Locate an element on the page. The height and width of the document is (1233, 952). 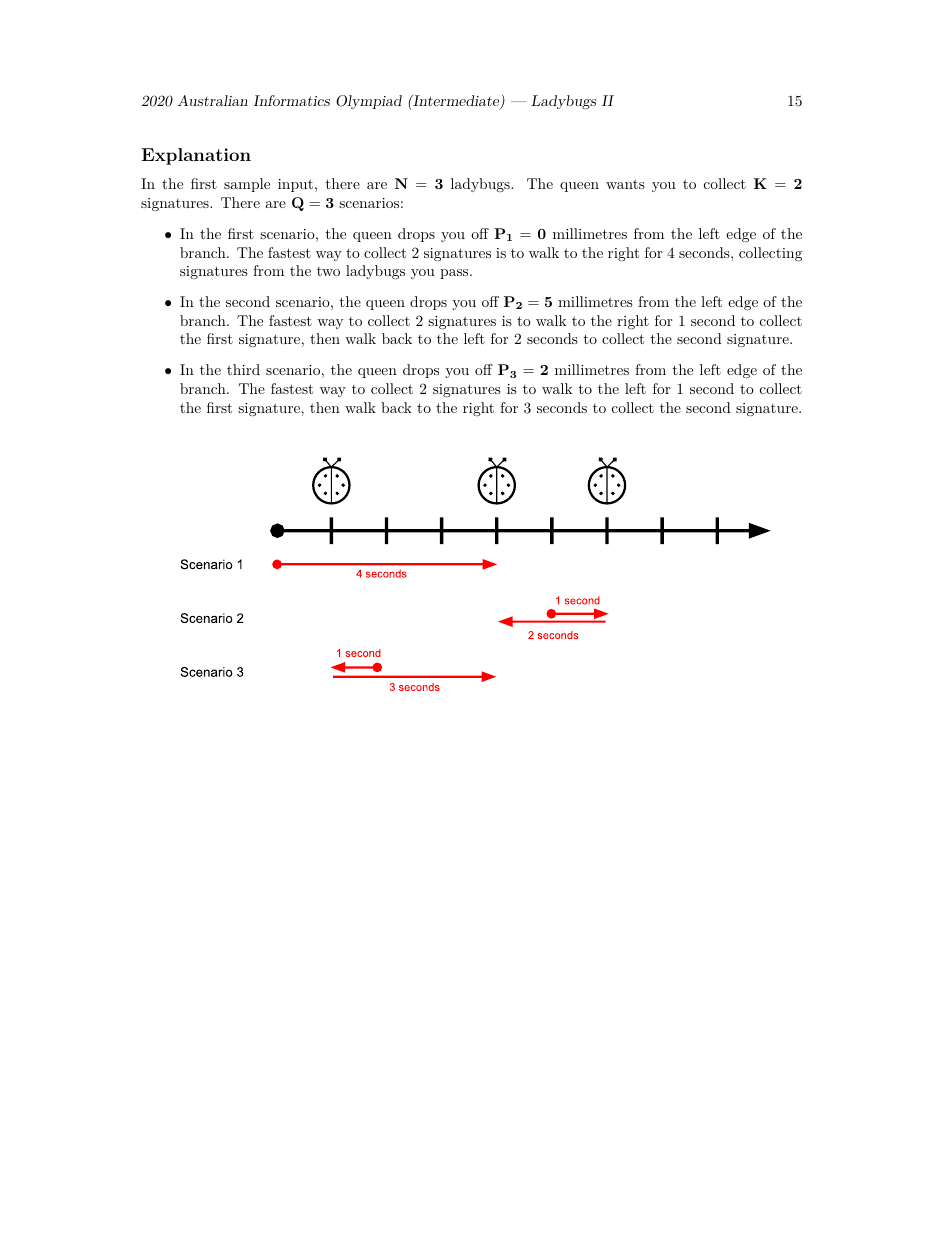
two is located at coordinates (328, 271).
